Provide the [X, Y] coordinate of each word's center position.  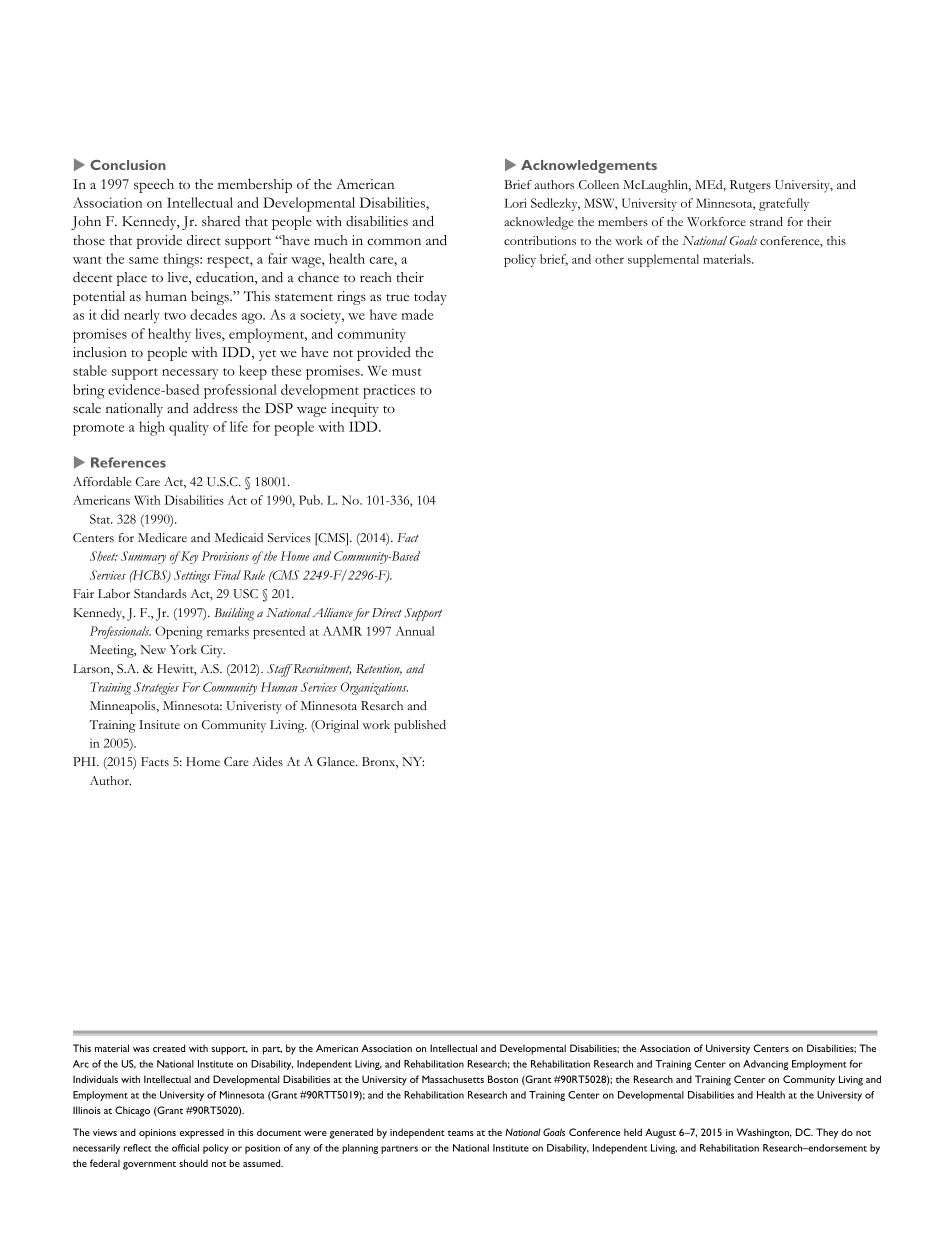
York [183, 649]
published [420, 726]
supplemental [663, 260]
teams [461, 1133]
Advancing [765, 1065]
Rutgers [750, 186]
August [660, 1133]
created [169, 1048]
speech [154, 186]
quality [189, 428]
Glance [337, 761]
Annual [414, 631]
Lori [515, 203]
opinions [157, 1134]
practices [389, 391]
